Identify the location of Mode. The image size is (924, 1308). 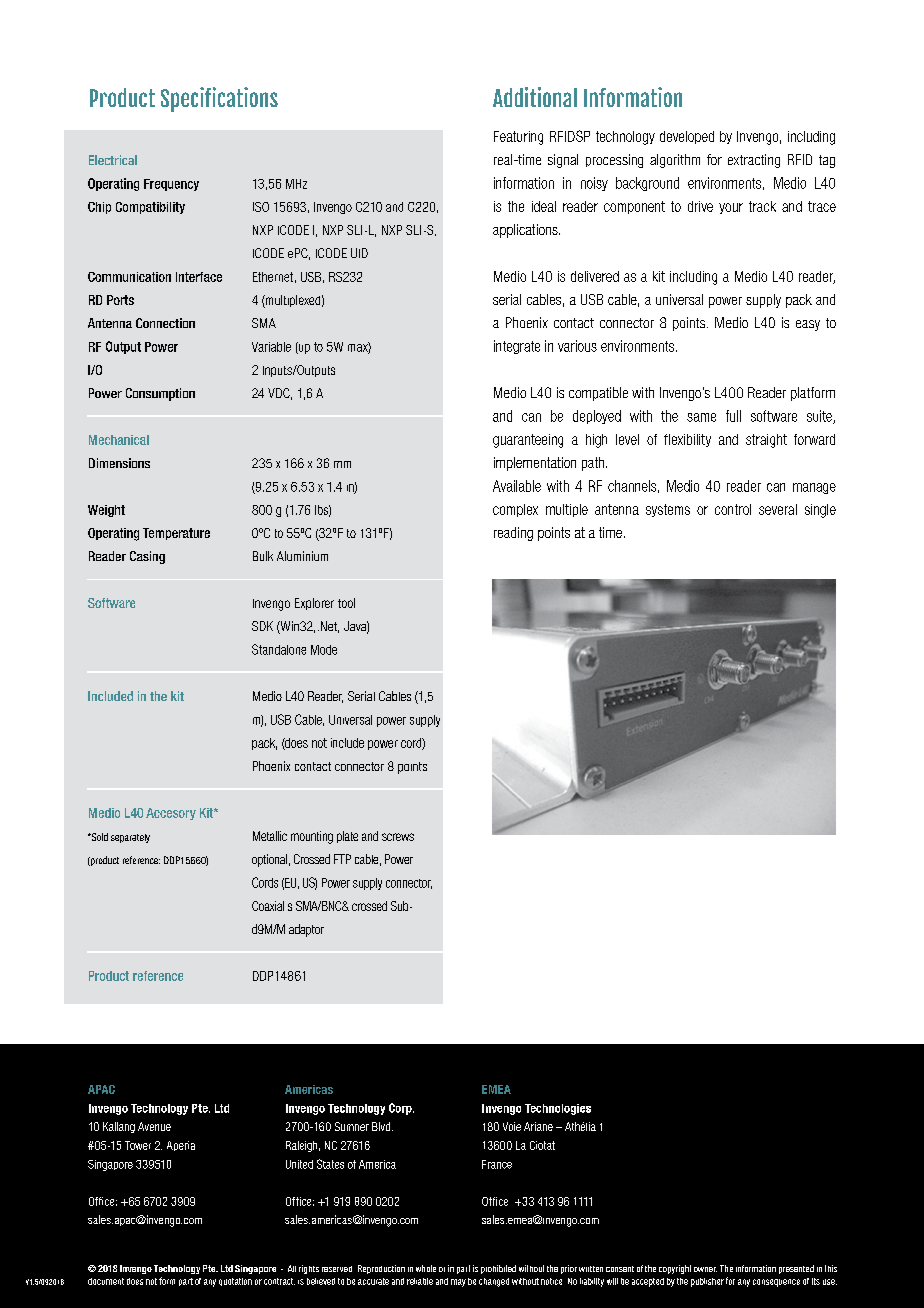
(324, 650).
